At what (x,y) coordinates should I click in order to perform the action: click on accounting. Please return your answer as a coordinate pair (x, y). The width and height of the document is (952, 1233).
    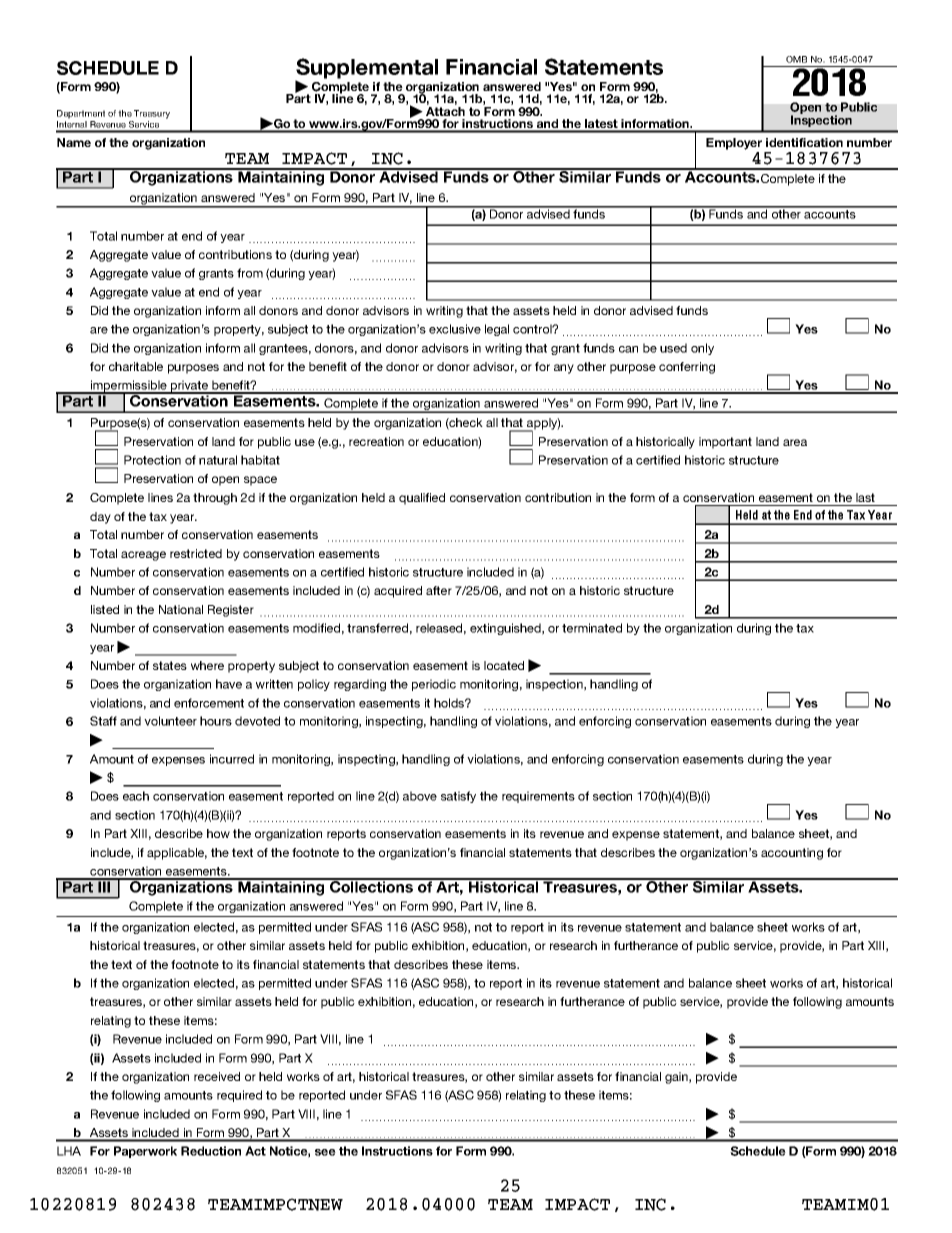
    Looking at the image, I should click on (792, 854).
